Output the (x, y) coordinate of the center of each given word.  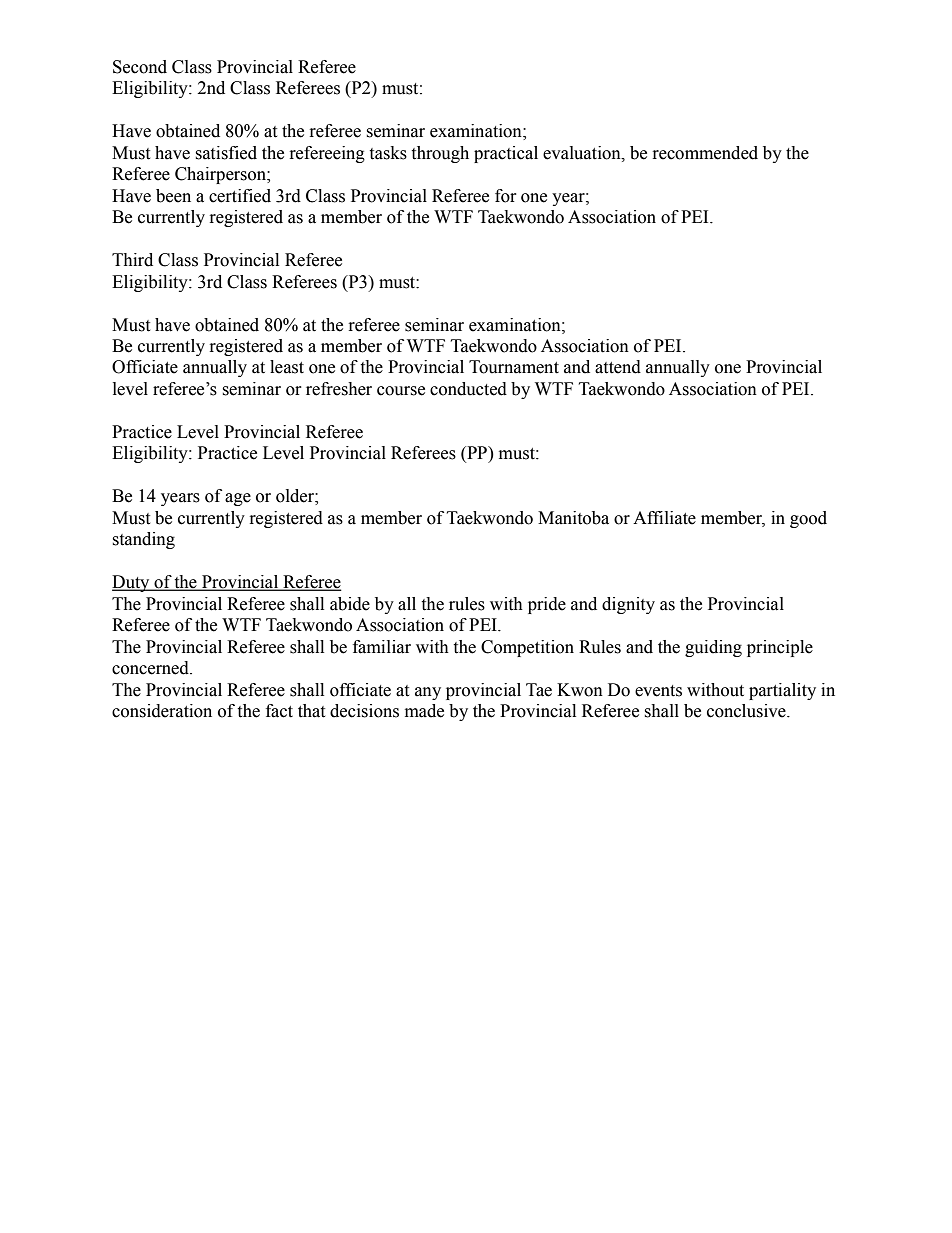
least (287, 367)
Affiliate (664, 518)
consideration (162, 711)
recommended (705, 153)
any (428, 693)
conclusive (747, 711)
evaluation (583, 153)
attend (618, 367)
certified (240, 196)
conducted (468, 389)
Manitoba (573, 518)
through (440, 154)
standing (143, 540)
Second (140, 67)
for (506, 196)
